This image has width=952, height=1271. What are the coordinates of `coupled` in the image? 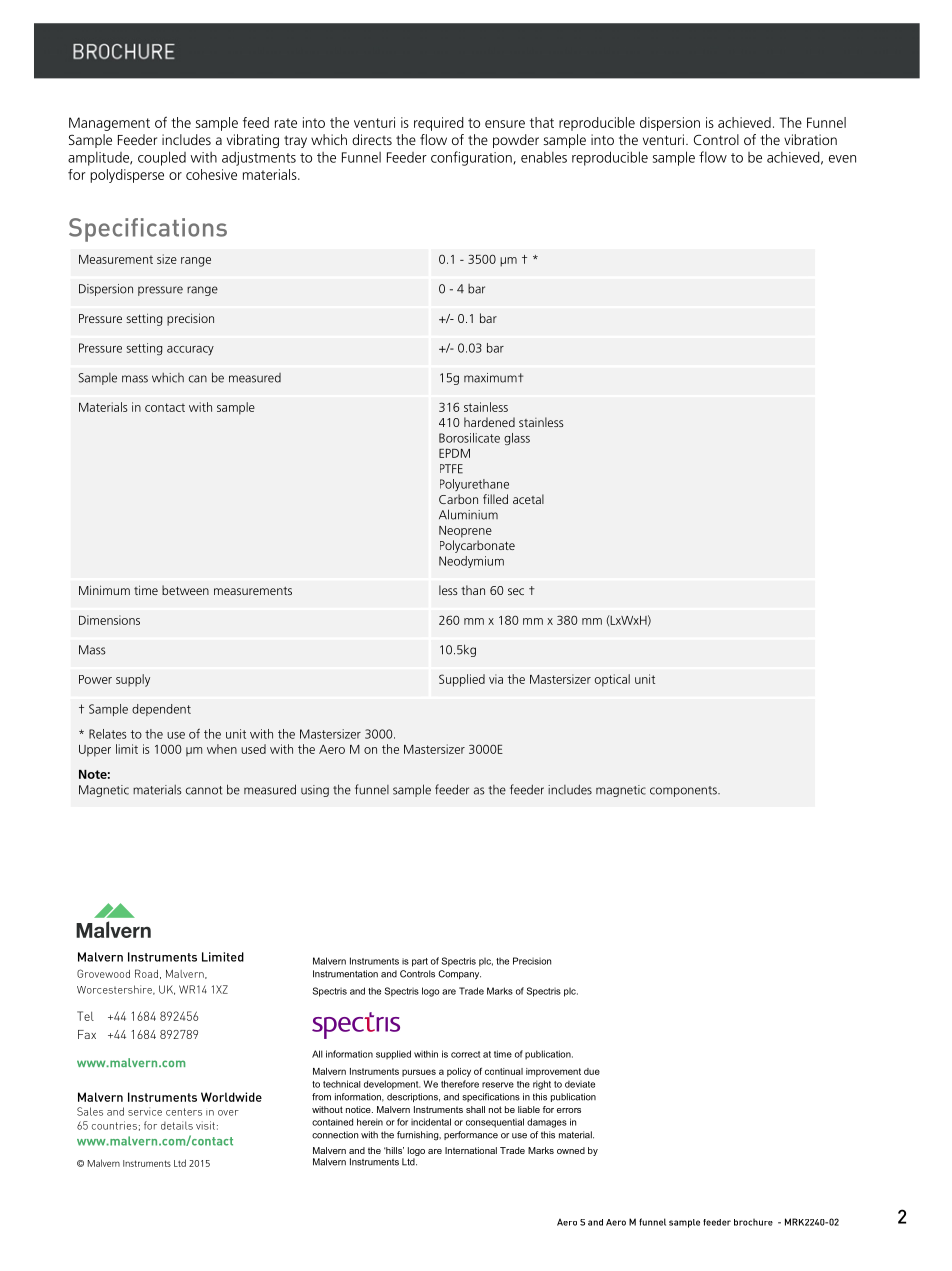 It's located at (162, 158).
